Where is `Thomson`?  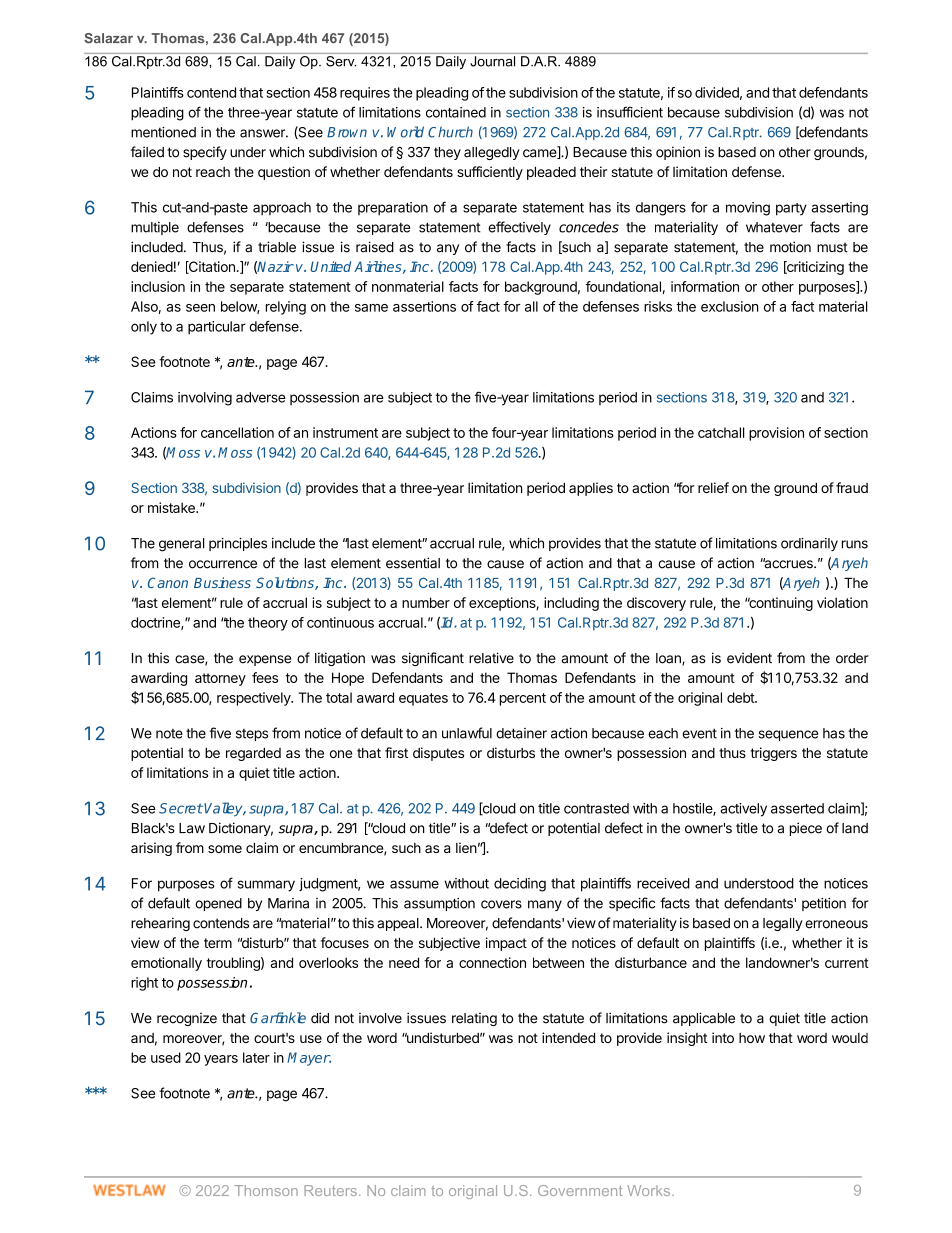 Thomson is located at coordinates (266, 1190).
